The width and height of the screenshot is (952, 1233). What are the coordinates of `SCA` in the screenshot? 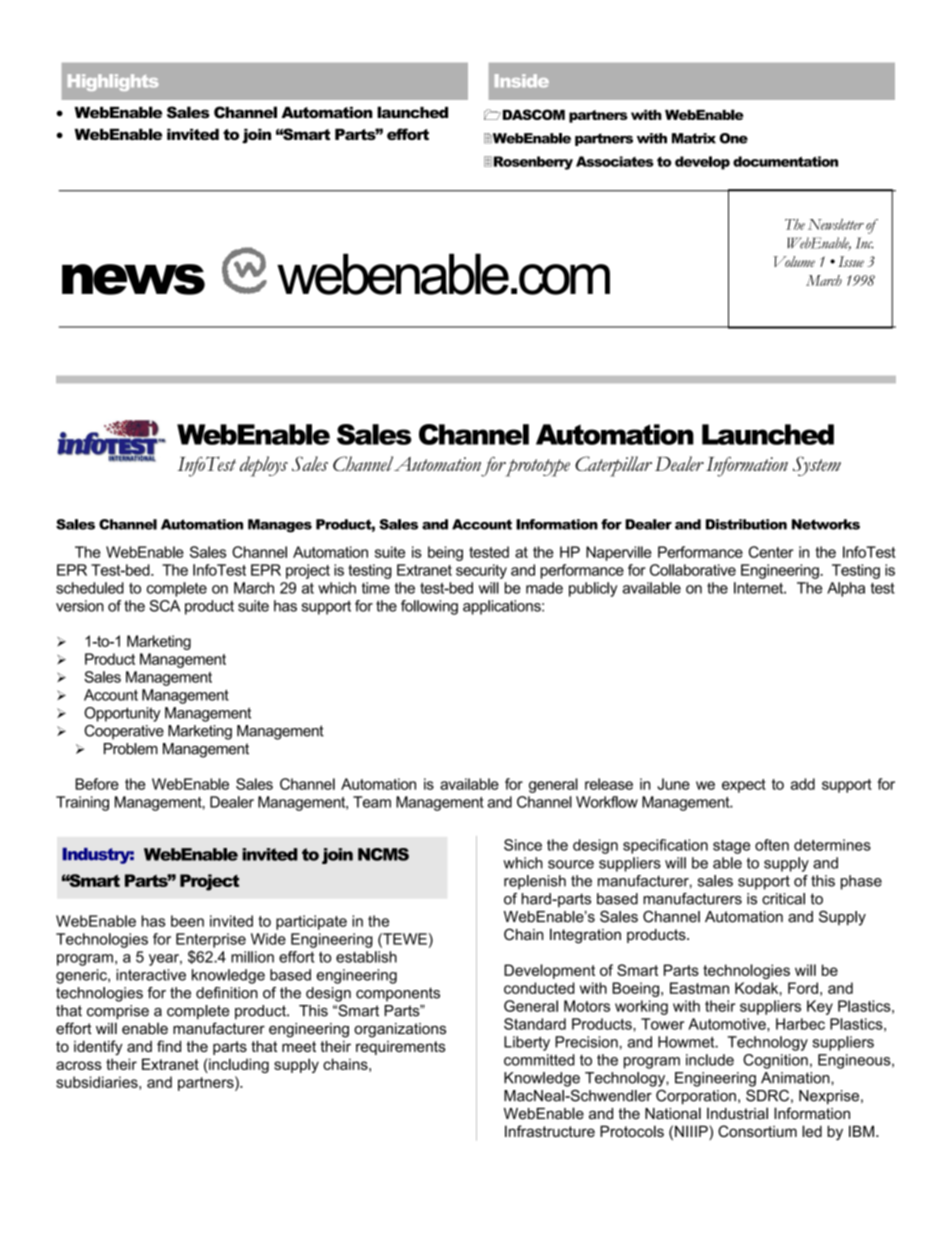 It's located at (165, 606).
